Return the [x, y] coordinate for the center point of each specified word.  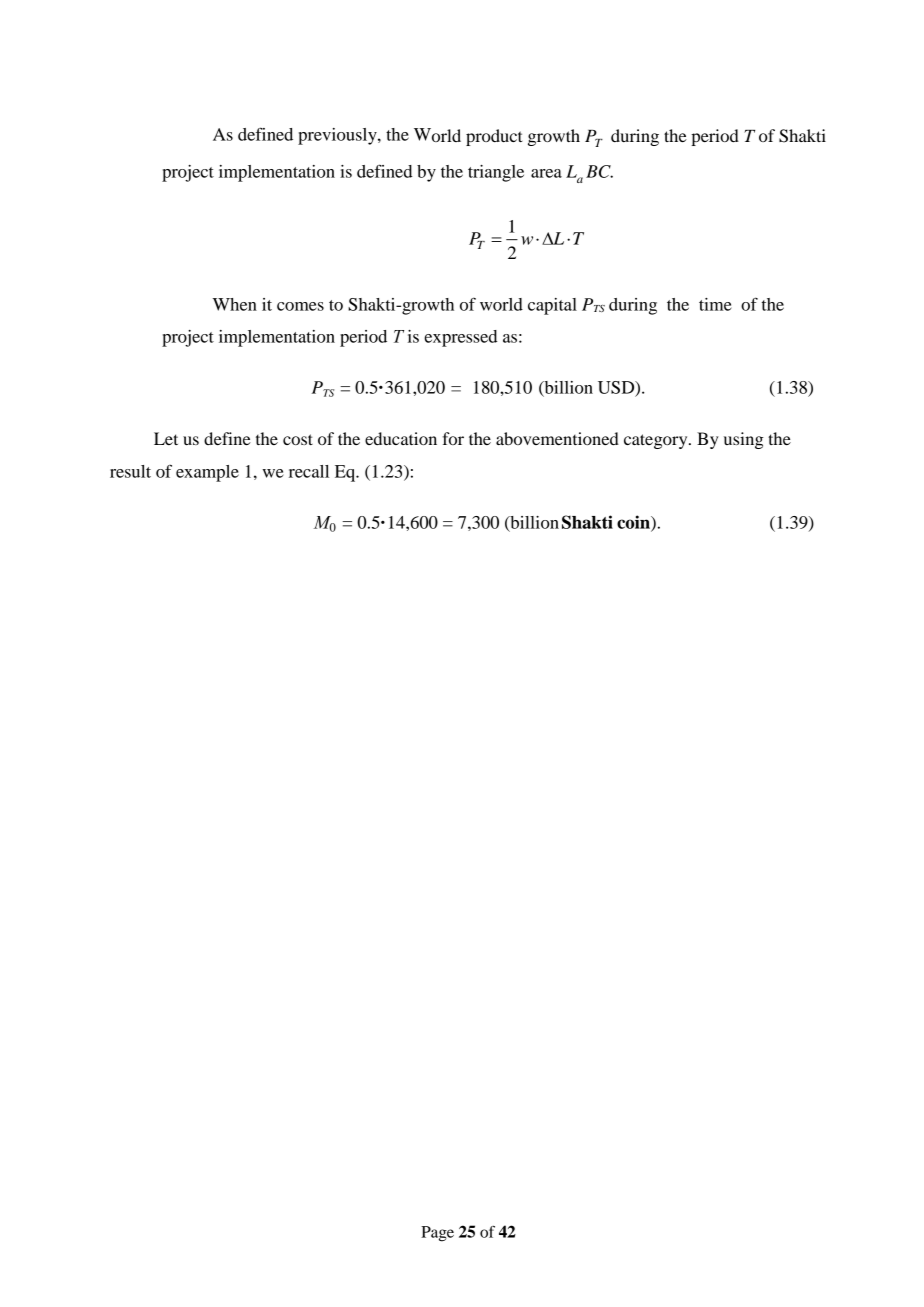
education [401, 438]
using [744, 440]
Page [437, 1234]
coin [634, 523]
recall [309, 471]
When [235, 304]
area [546, 173]
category [657, 441]
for [453, 438]
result [130, 471]
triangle [496, 173]
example [207, 473]
